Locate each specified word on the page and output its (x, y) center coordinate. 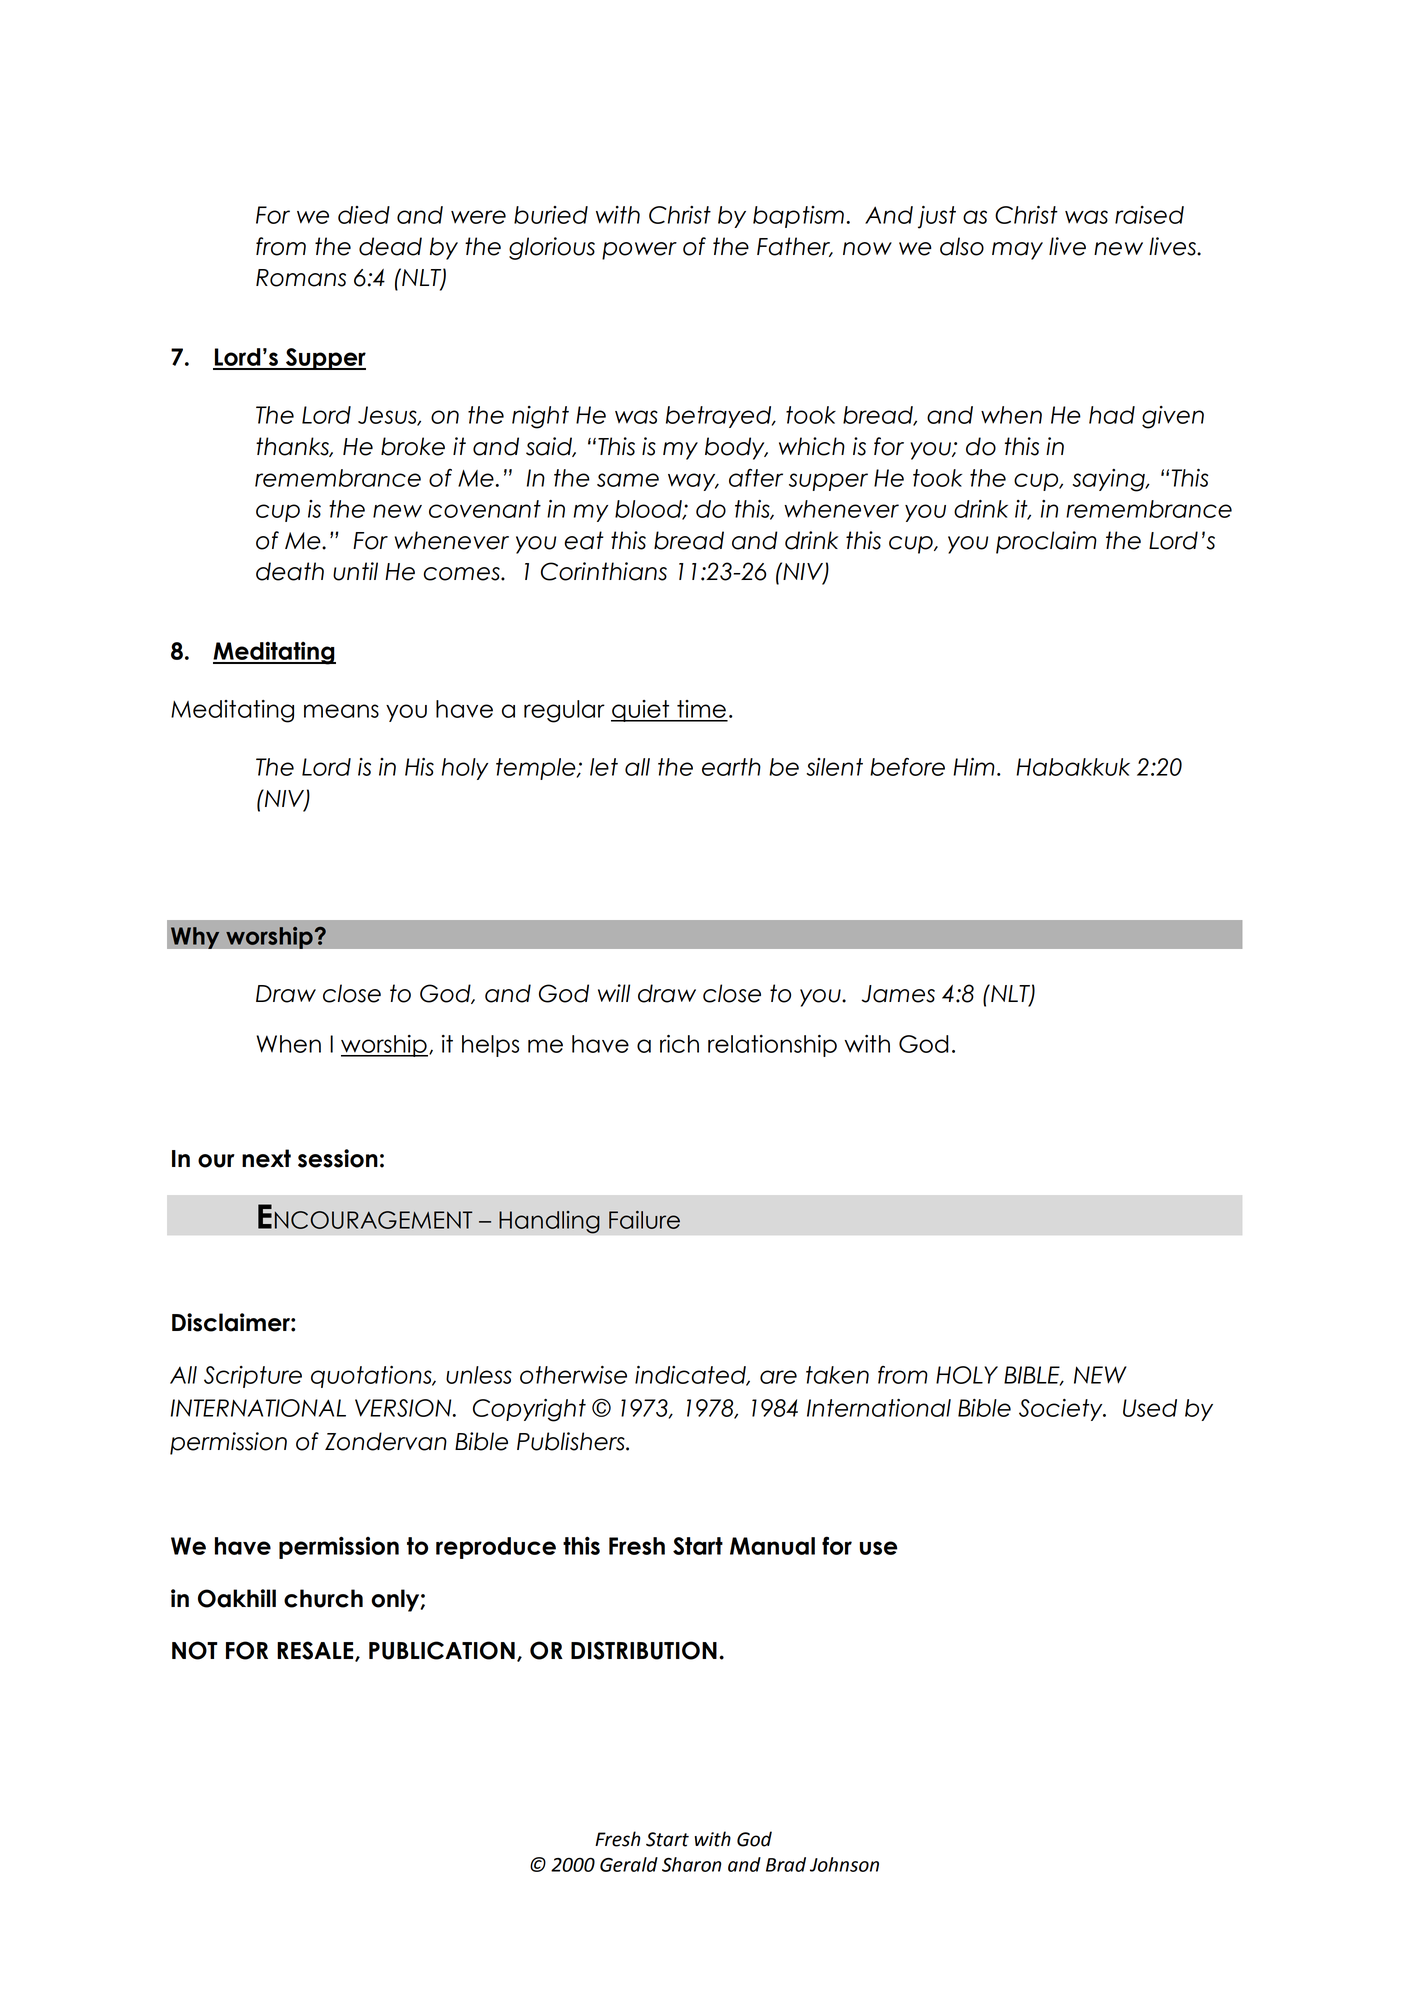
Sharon (691, 1864)
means (341, 711)
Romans (301, 278)
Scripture (253, 1377)
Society (1062, 1410)
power (639, 251)
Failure (644, 1220)
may (1017, 251)
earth (731, 767)
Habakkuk (1073, 767)
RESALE (316, 1651)
